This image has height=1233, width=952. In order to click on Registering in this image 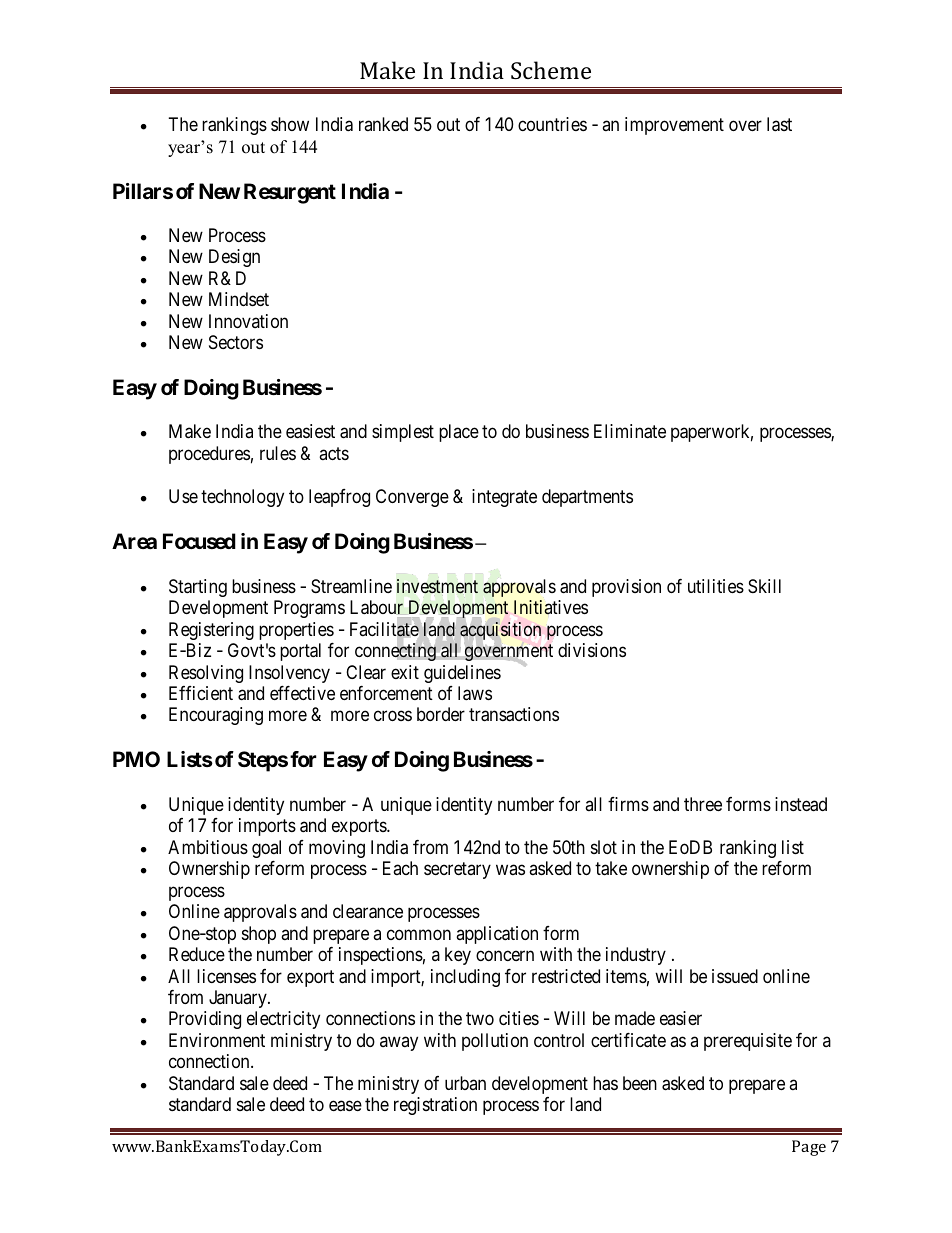, I will do `click(211, 631)`.
